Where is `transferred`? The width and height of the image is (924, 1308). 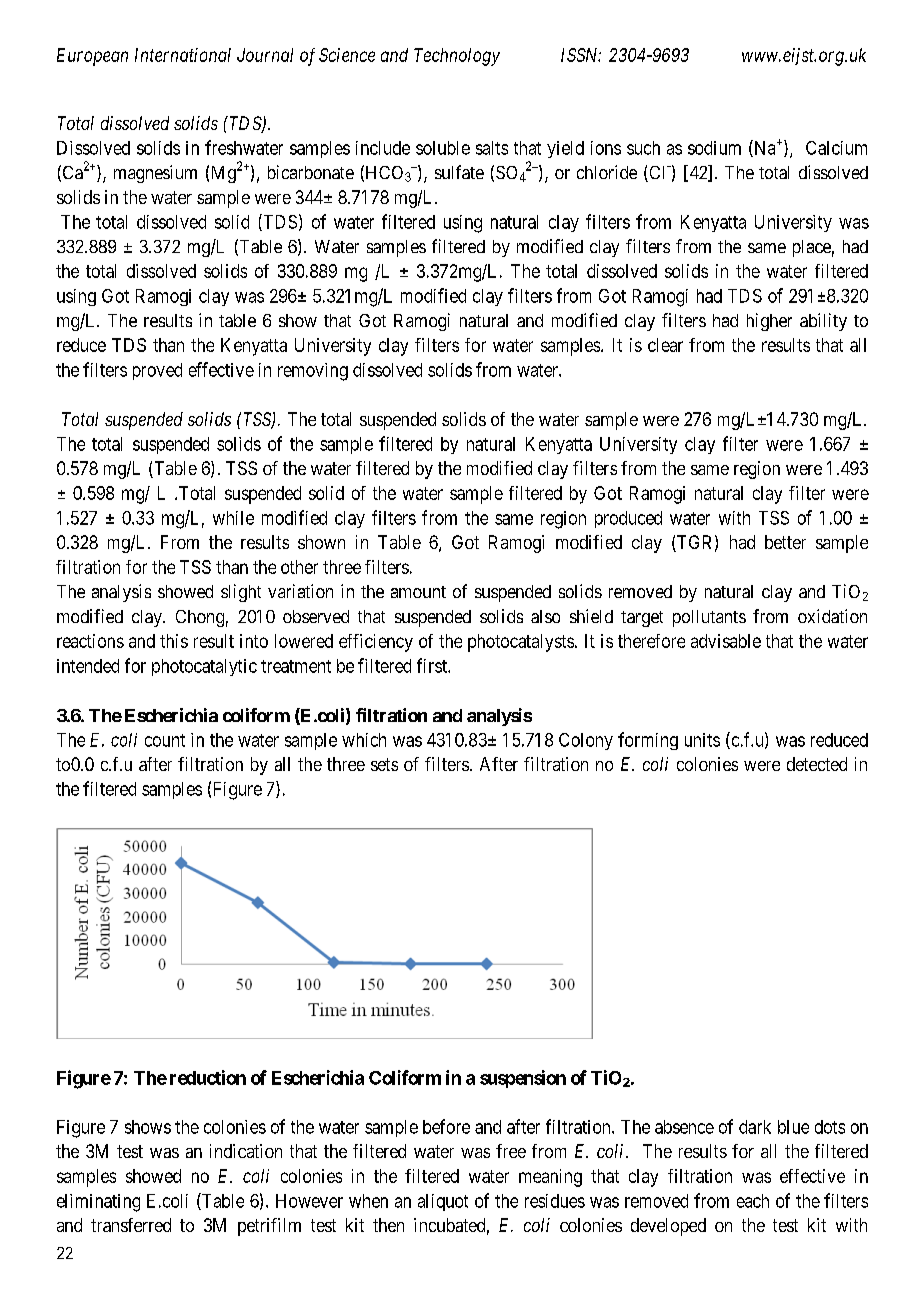
transferred is located at coordinates (131, 1225).
